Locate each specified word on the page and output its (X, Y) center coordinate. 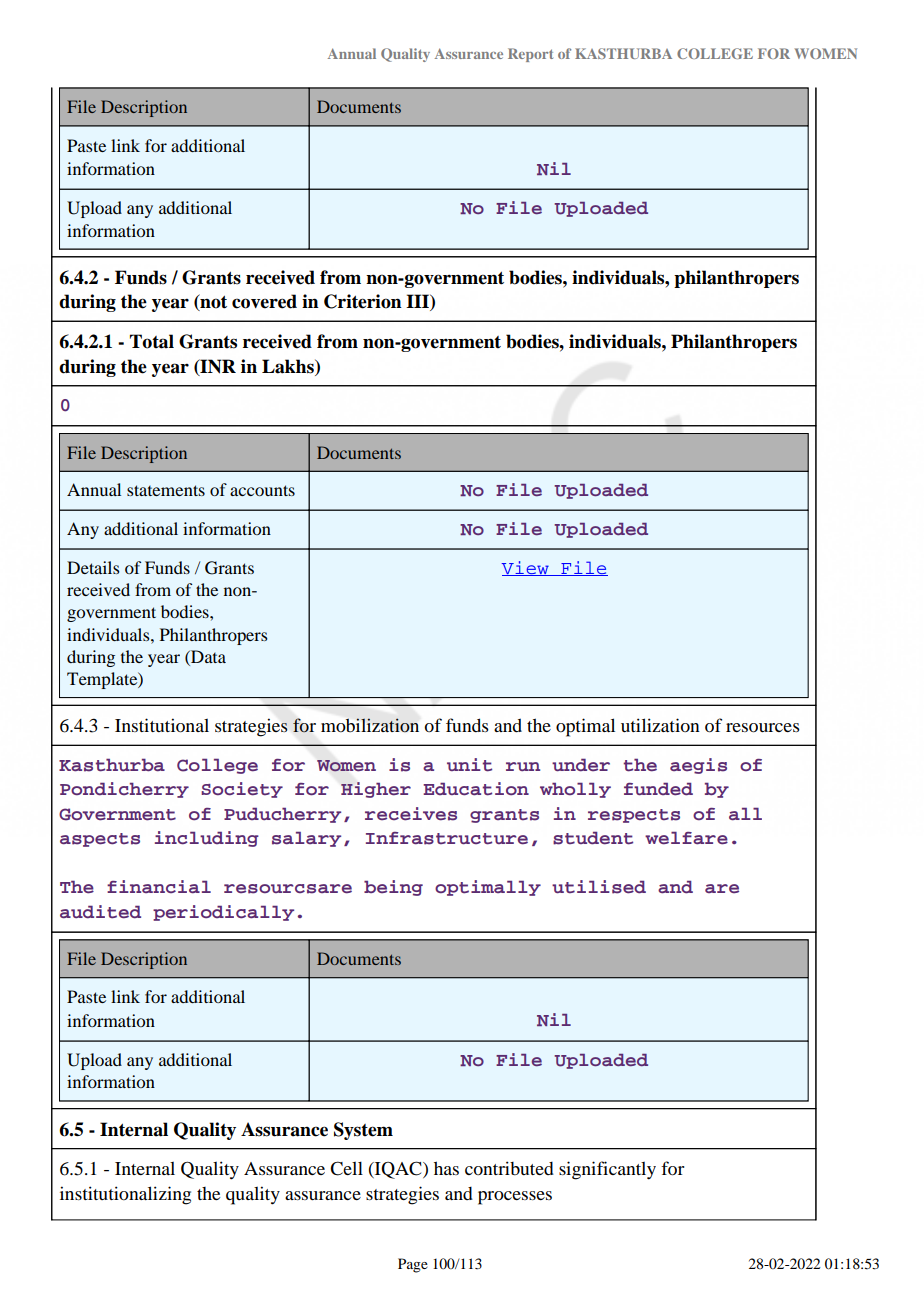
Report (530, 55)
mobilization (370, 725)
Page (413, 1265)
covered (264, 301)
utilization (660, 725)
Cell (346, 1168)
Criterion (363, 301)
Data (207, 656)
